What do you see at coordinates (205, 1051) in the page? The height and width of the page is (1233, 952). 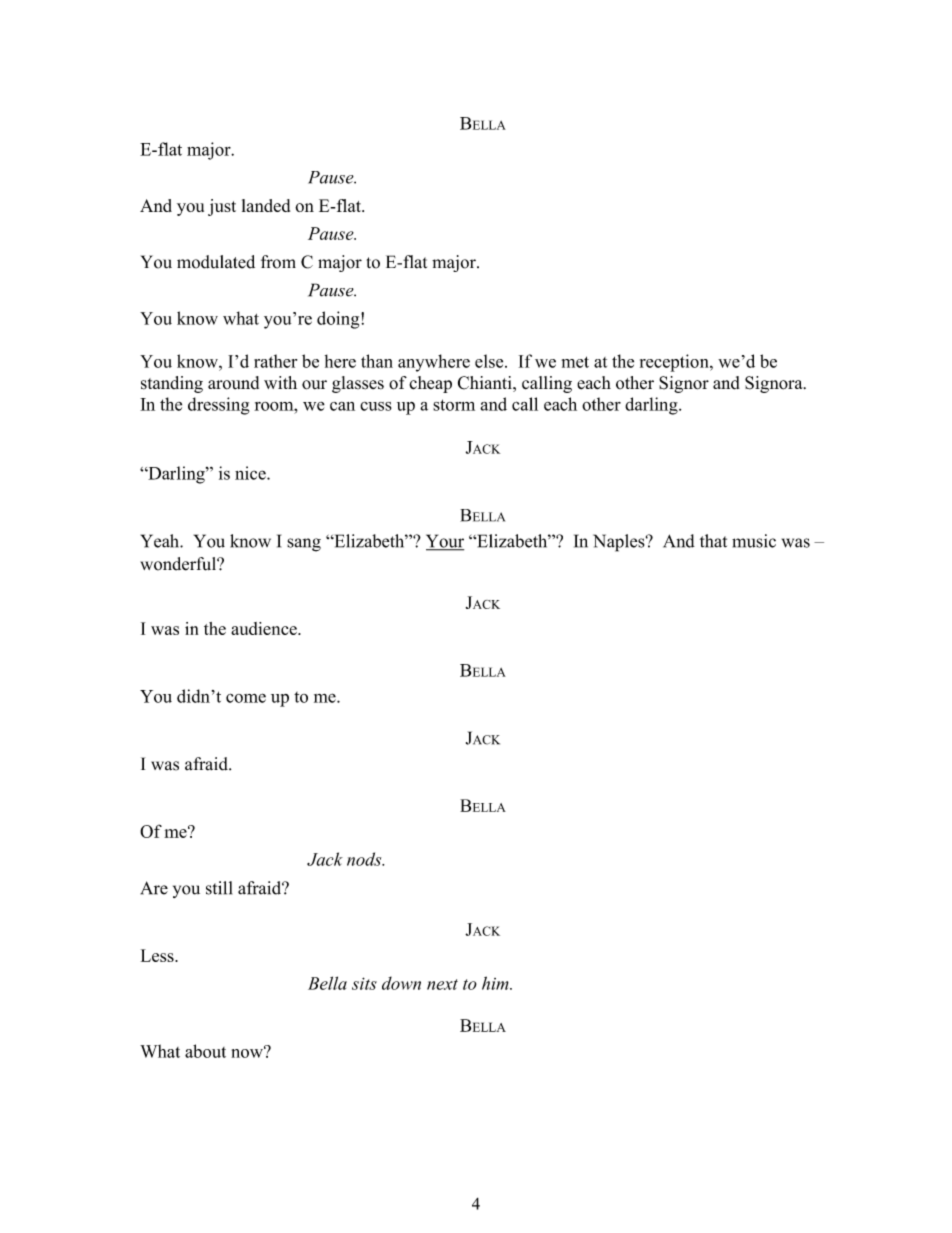 I see `about` at bounding box center [205, 1051].
